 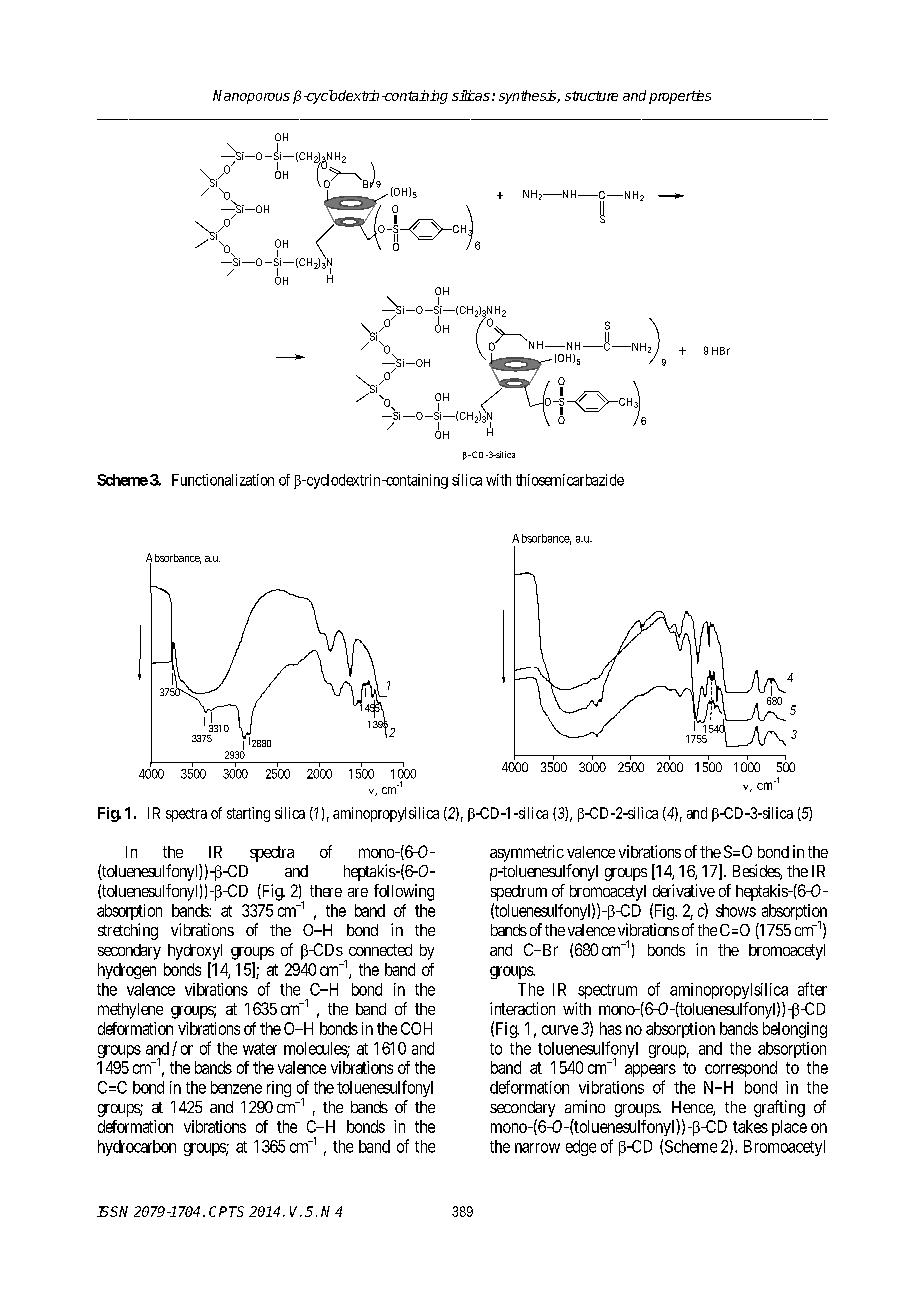 I want to click on asymmetric, so click(x=527, y=853).
